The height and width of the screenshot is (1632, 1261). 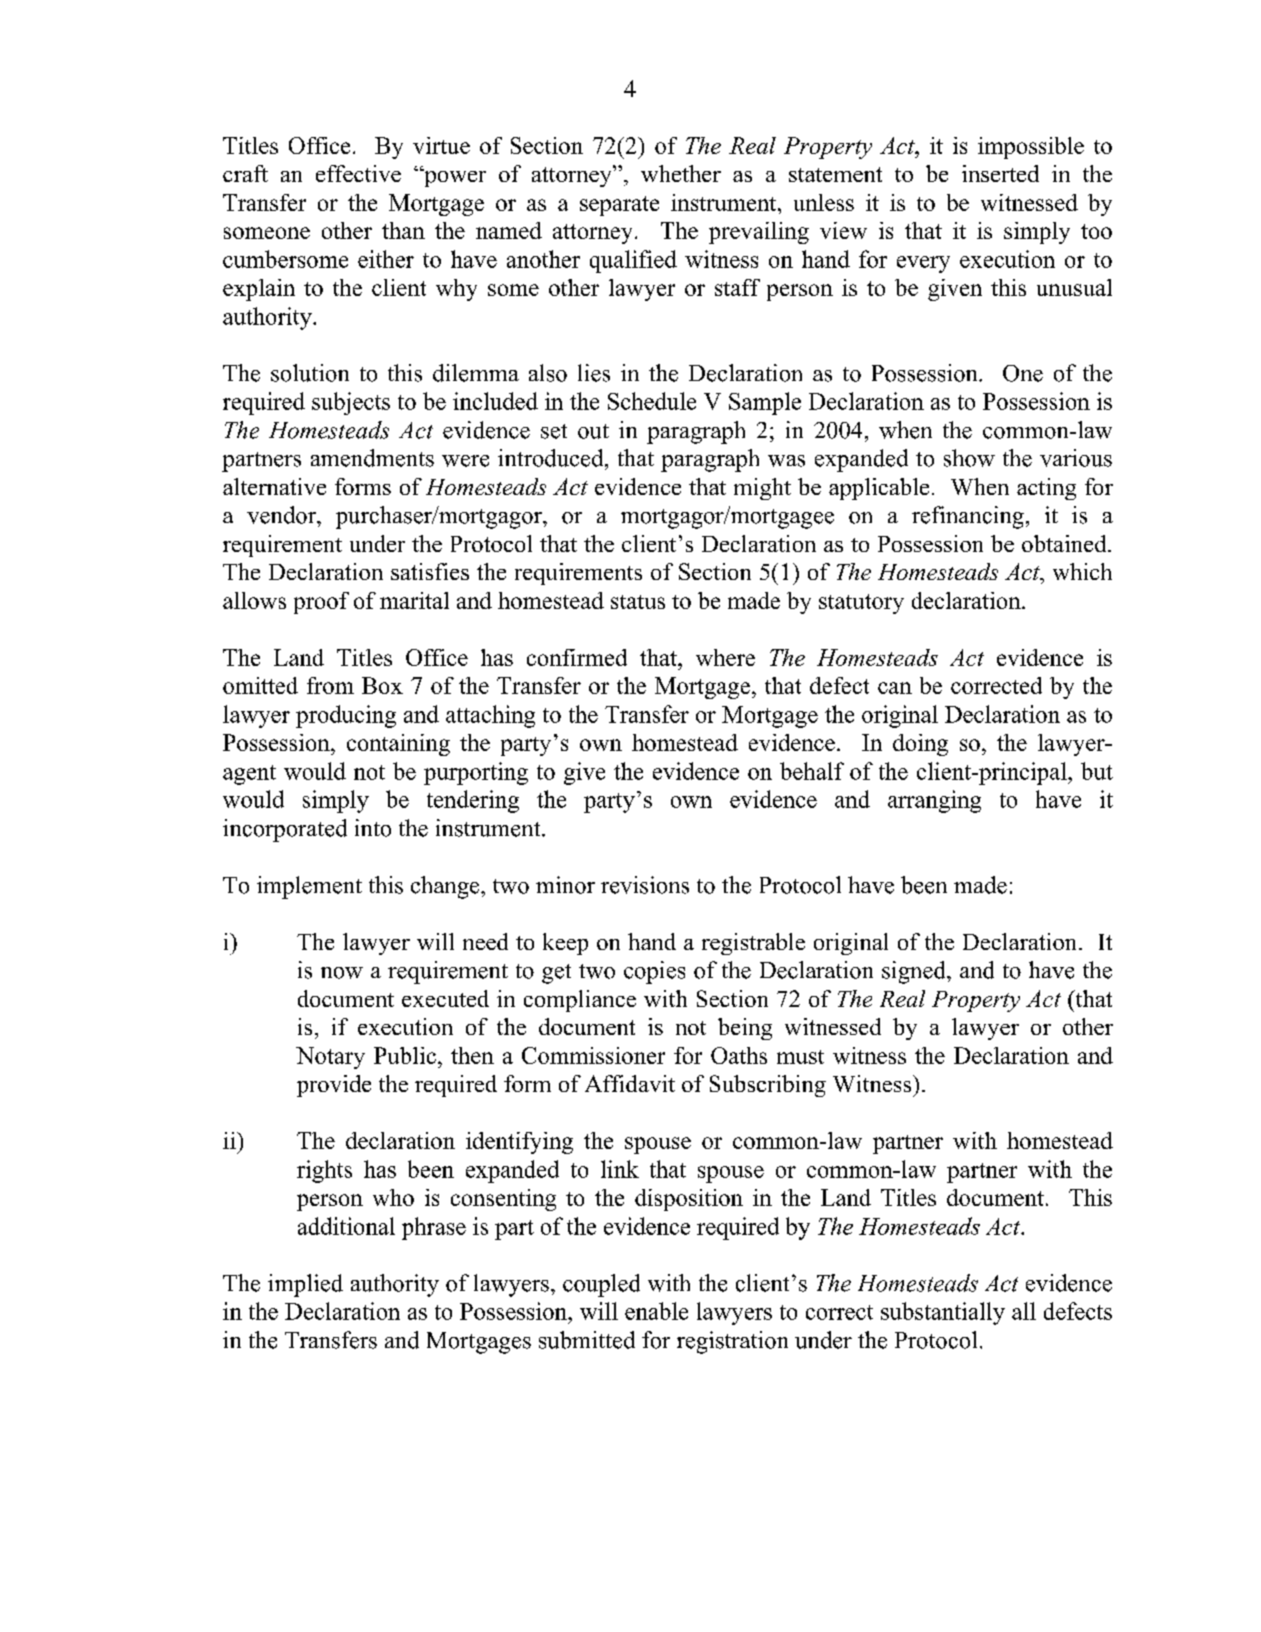 I want to click on arranging, so click(x=934, y=801).
